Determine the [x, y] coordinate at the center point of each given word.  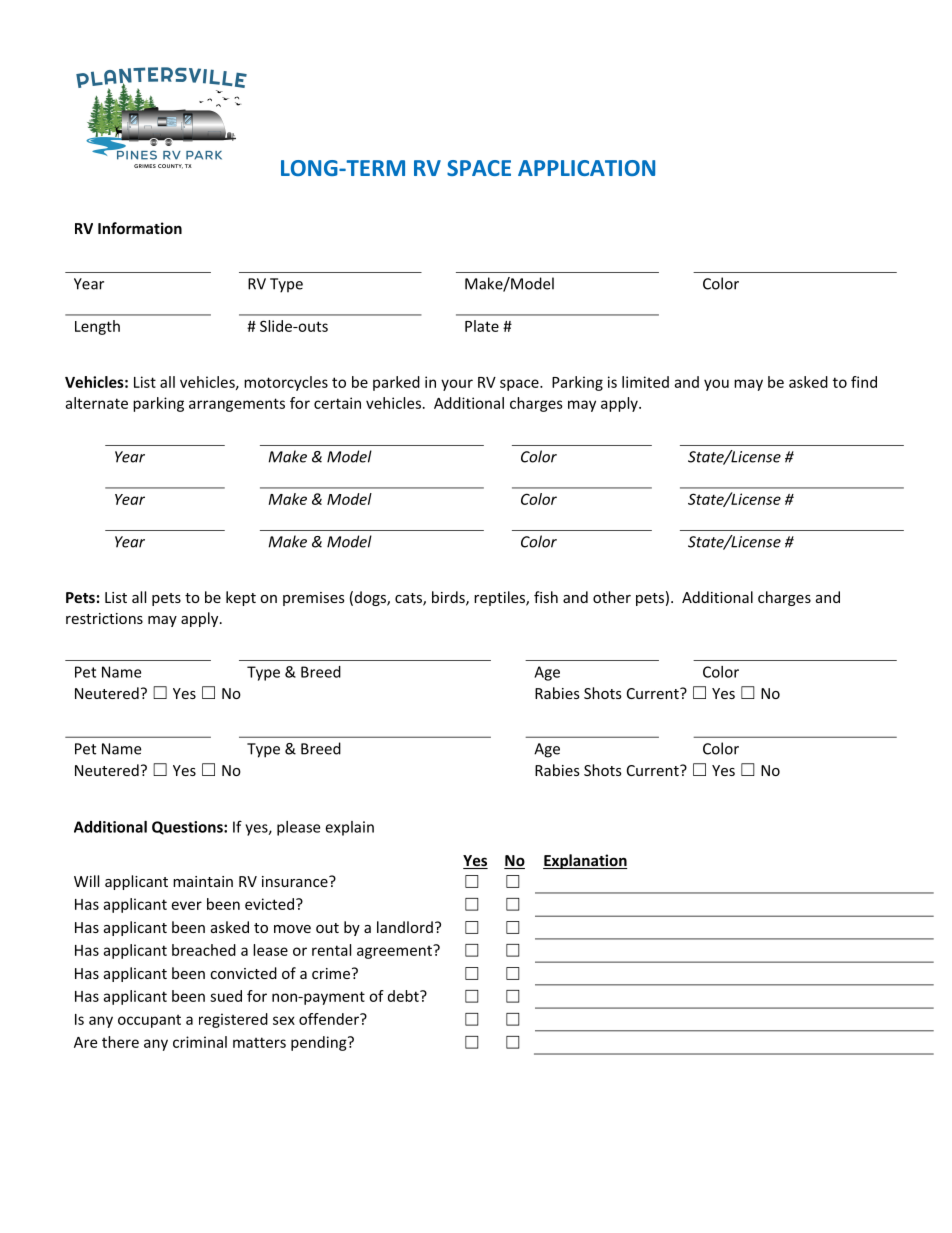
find [864, 382]
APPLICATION [586, 168]
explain [349, 828]
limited [645, 382]
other [612, 597]
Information [140, 228]
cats [409, 599]
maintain [203, 881]
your [457, 385]
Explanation [585, 861]
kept [241, 598]
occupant [149, 1021]
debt [404, 996]
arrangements [237, 405]
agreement [395, 952]
